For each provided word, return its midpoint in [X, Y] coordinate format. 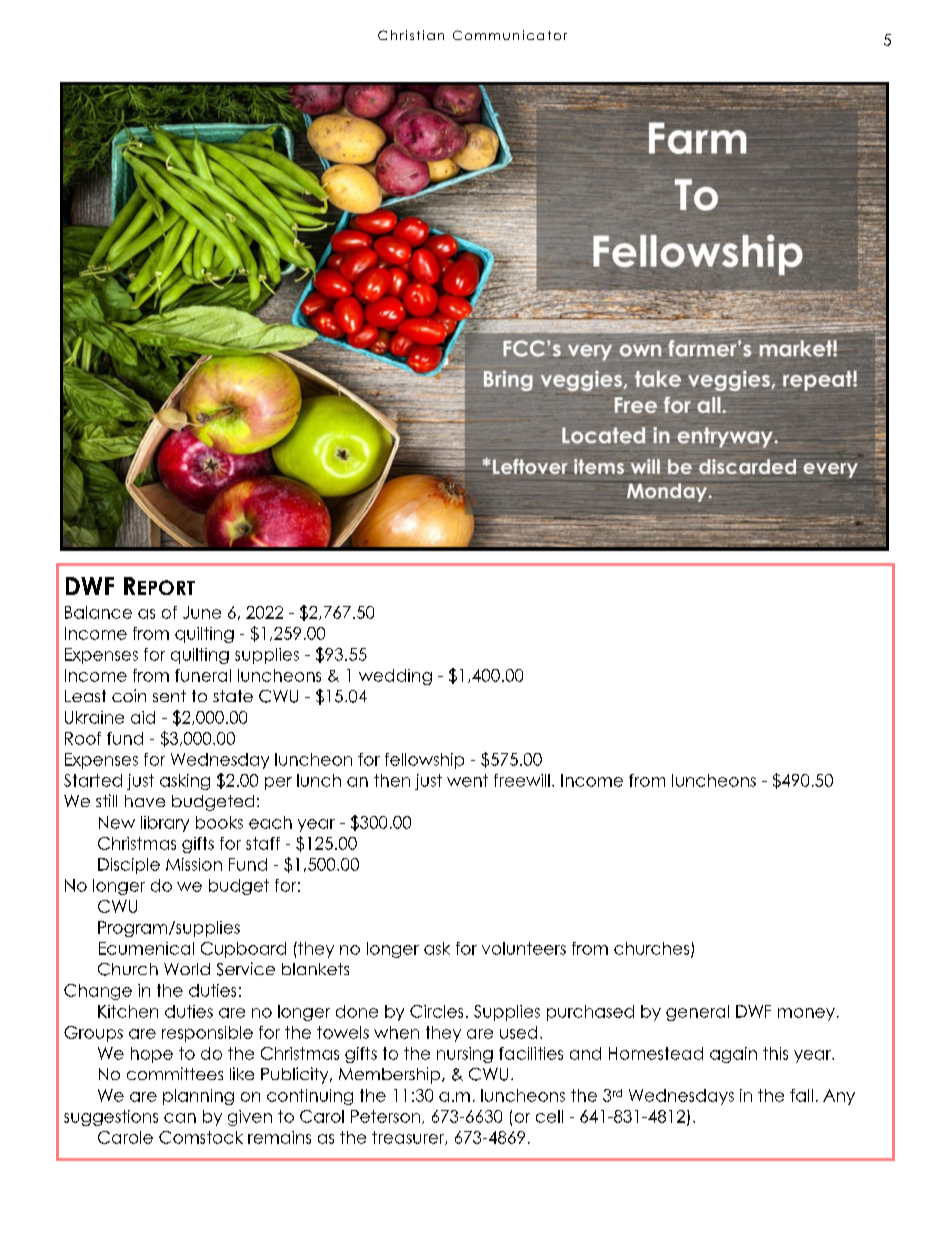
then [392, 780]
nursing [465, 1055]
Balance [98, 612]
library [165, 824]
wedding [395, 677]
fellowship [424, 761]
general [697, 1013]
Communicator [510, 35]
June [202, 612]
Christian [411, 35]
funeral [203, 675]
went [467, 780]
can [180, 1118]
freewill [522, 780]
